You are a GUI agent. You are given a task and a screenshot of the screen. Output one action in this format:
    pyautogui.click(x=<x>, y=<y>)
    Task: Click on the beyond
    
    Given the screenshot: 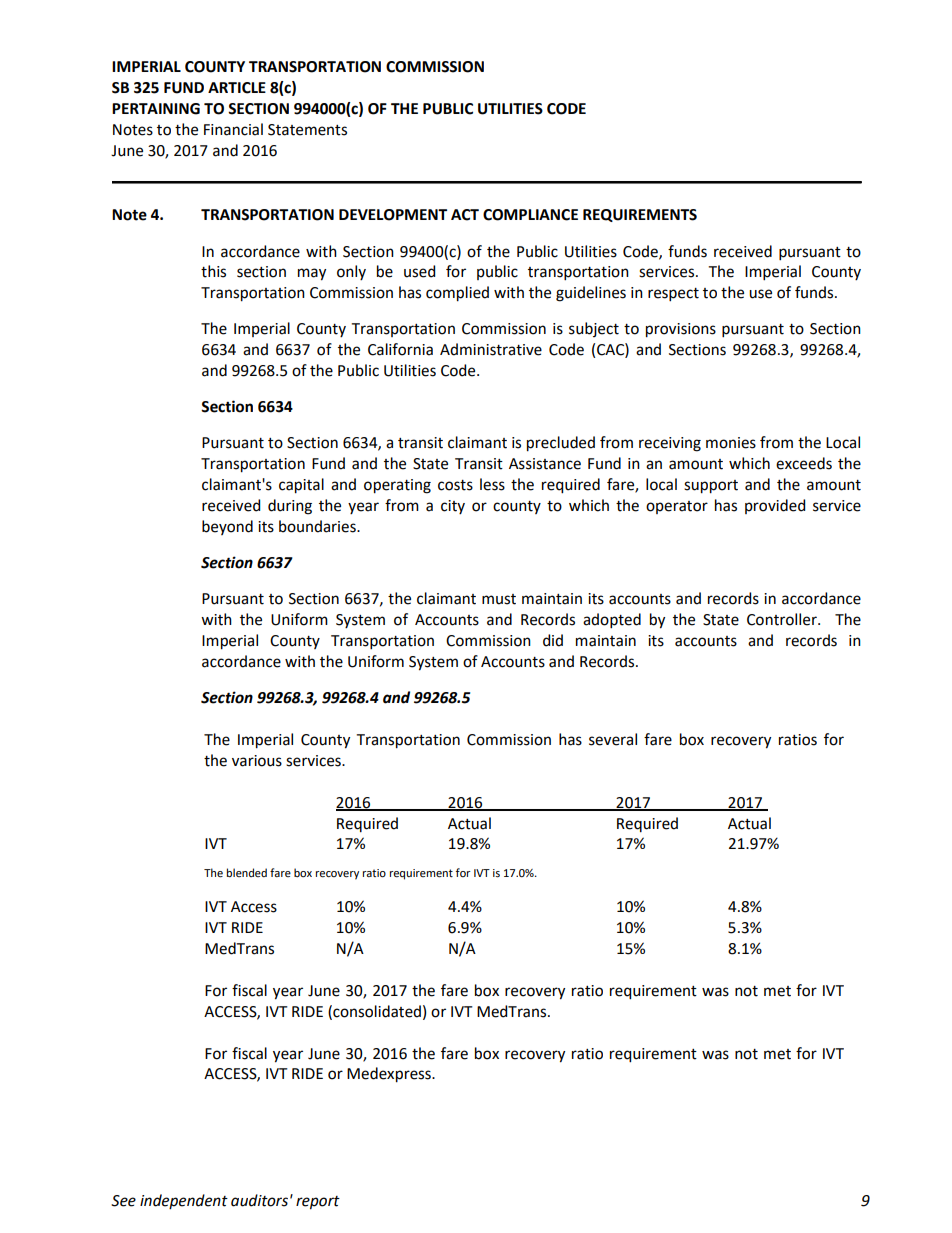 What is the action you would take?
    pyautogui.click(x=227, y=527)
